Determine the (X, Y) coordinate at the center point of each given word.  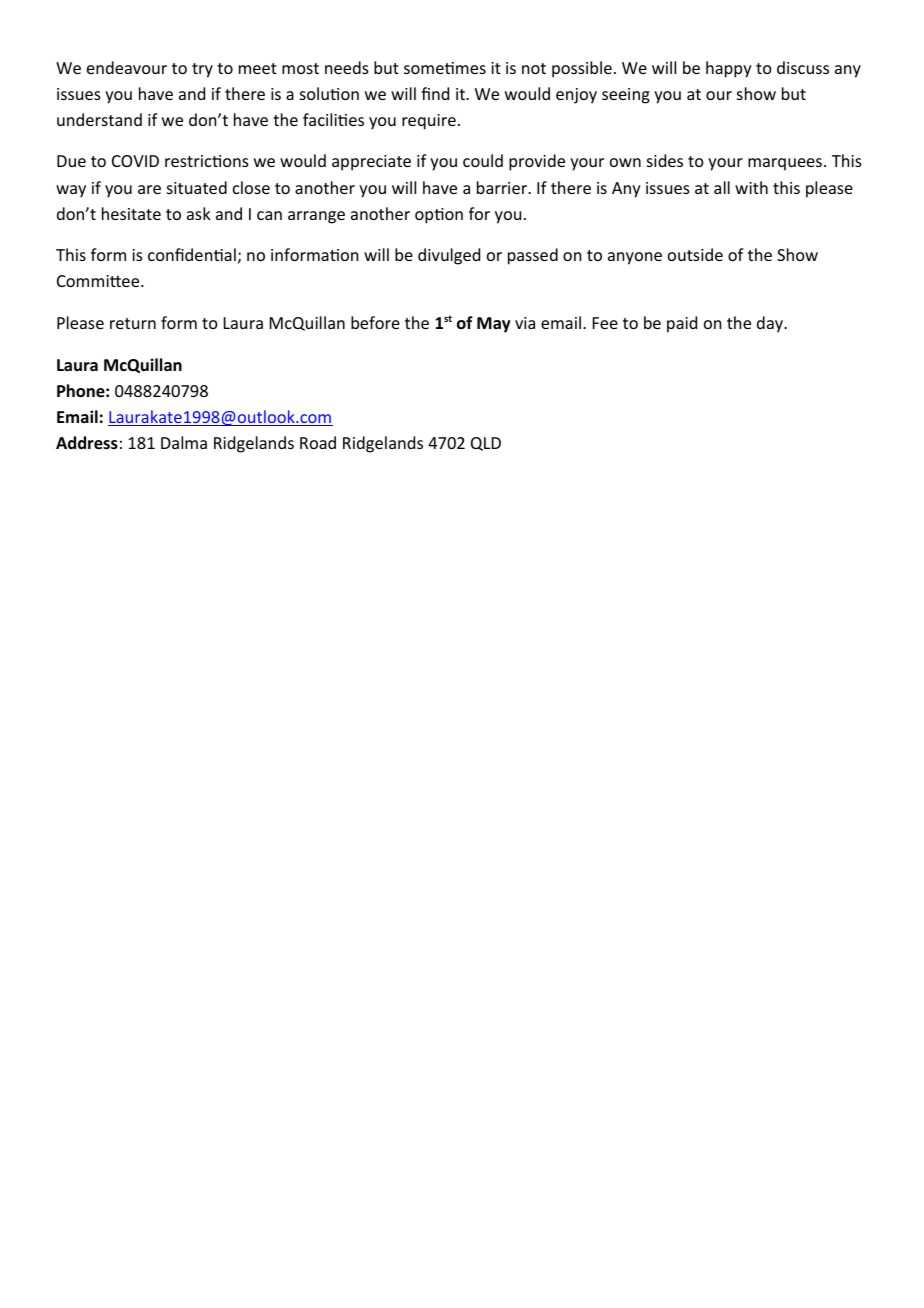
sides (665, 160)
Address (87, 443)
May (494, 325)
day (771, 324)
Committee (99, 281)
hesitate (131, 213)
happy (729, 69)
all (722, 187)
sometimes (445, 68)
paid (682, 324)
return (133, 323)
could (483, 160)
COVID (135, 161)
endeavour (127, 67)
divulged (449, 256)
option (439, 216)
